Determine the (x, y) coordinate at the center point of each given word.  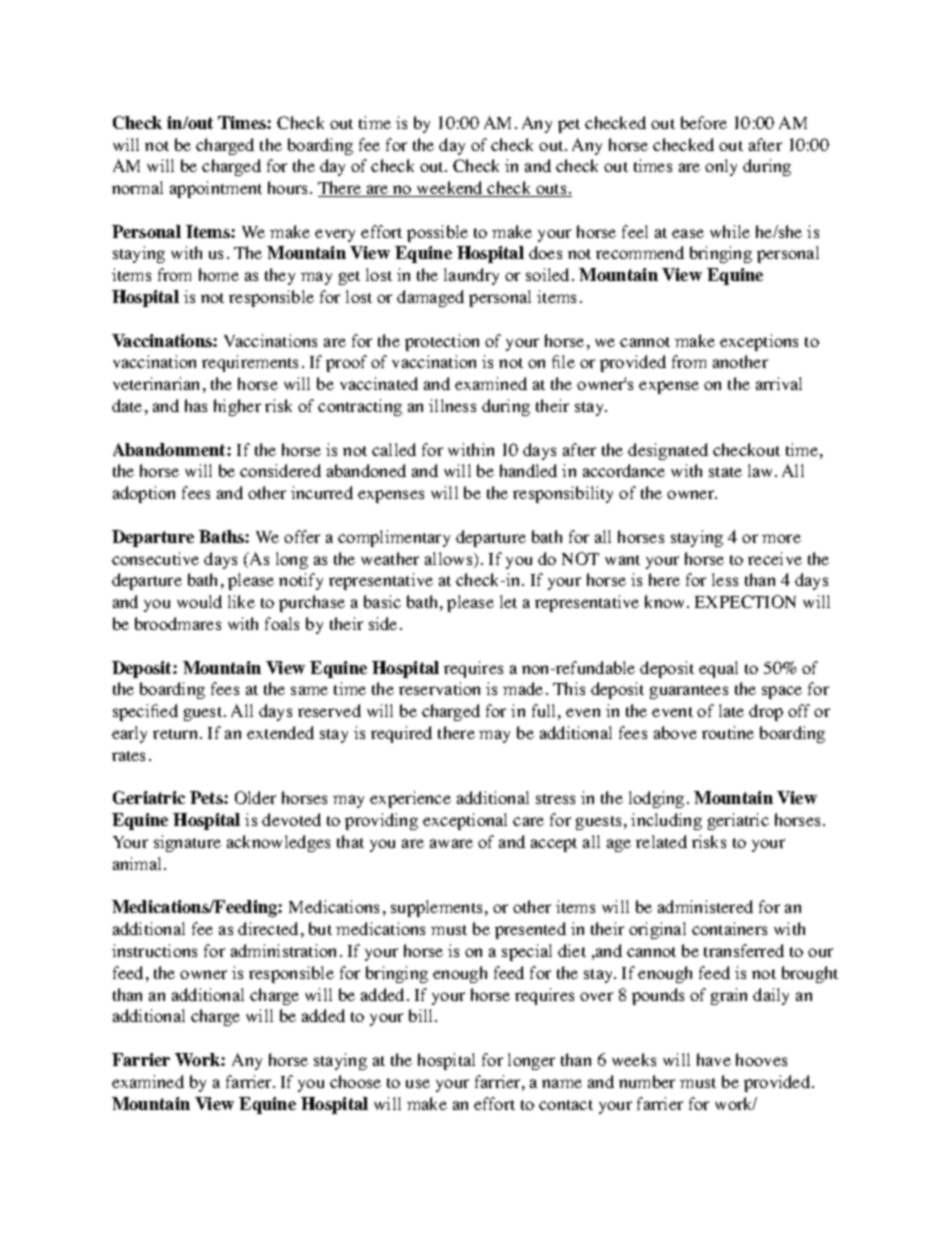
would (199, 601)
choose (355, 1081)
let (508, 601)
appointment (216, 189)
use (418, 1083)
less (725, 579)
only (721, 167)
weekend (450, 189)
